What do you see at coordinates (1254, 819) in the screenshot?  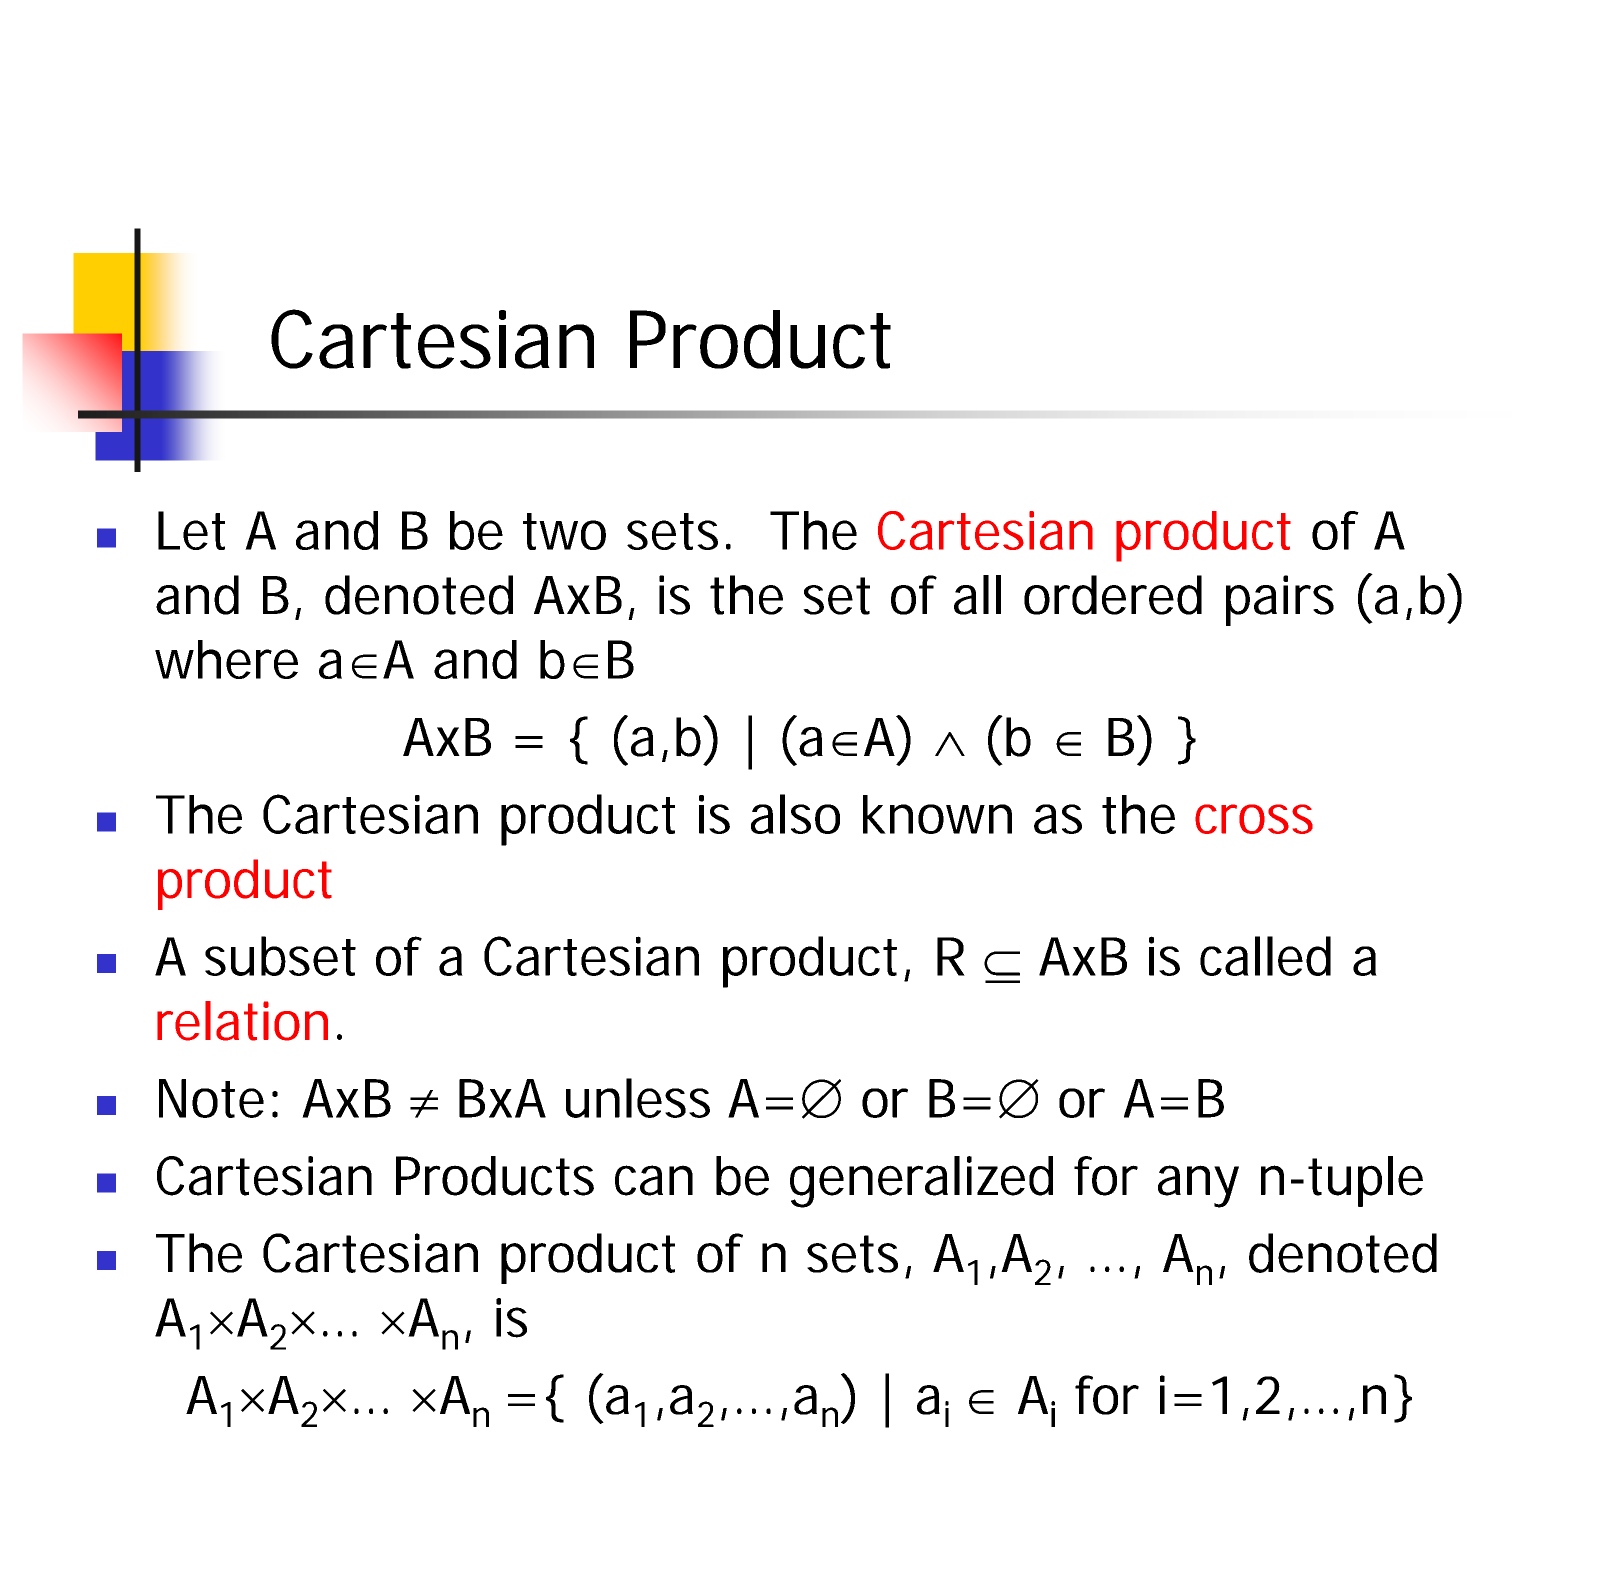 I see `cross` at bounding box center [1254, 819].
